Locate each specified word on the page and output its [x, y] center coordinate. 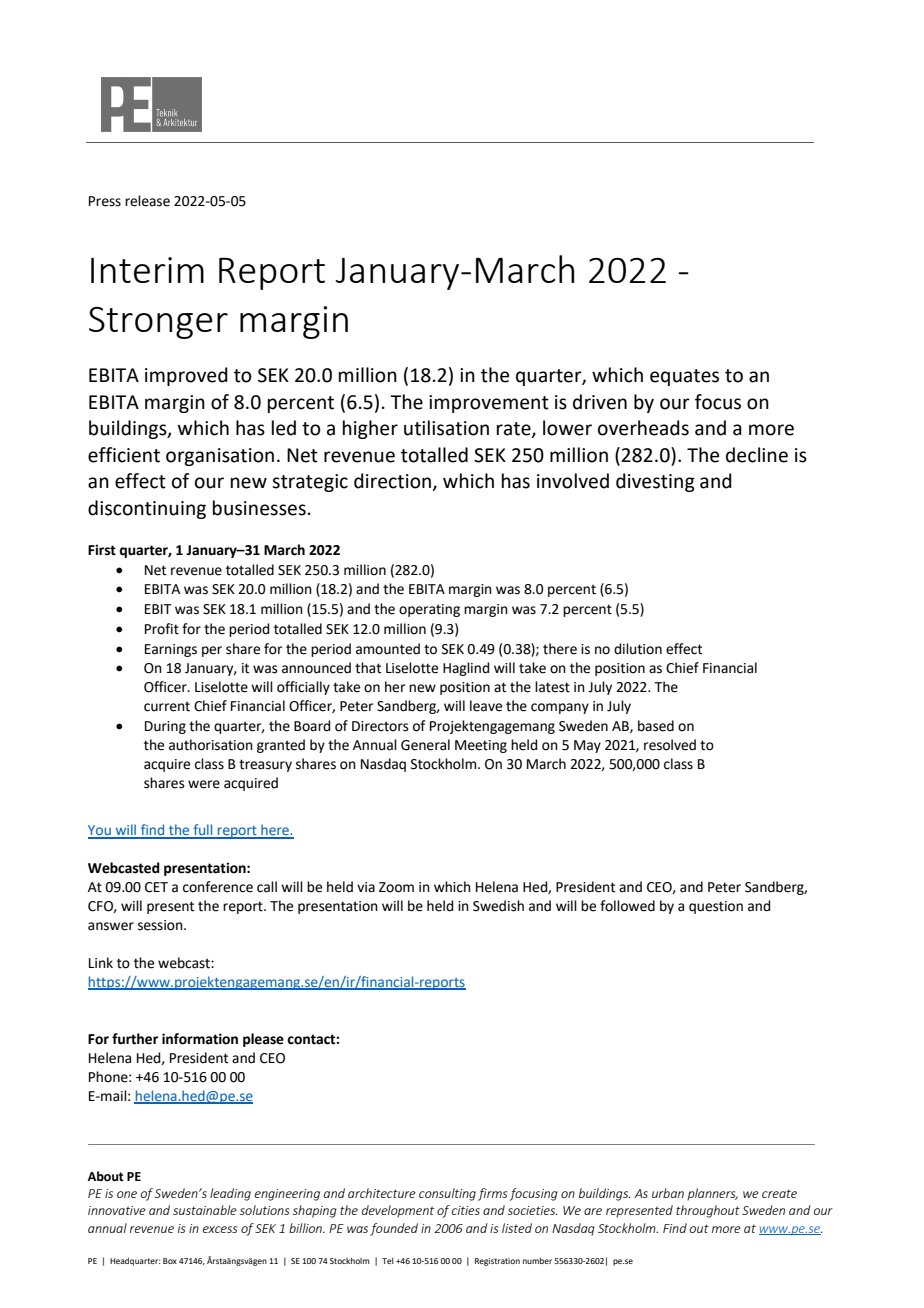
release [147, 201]
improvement [489, 404]
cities [466, 1210]
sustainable [205, 1210]
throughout [708, 1211]
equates [684, 377]
